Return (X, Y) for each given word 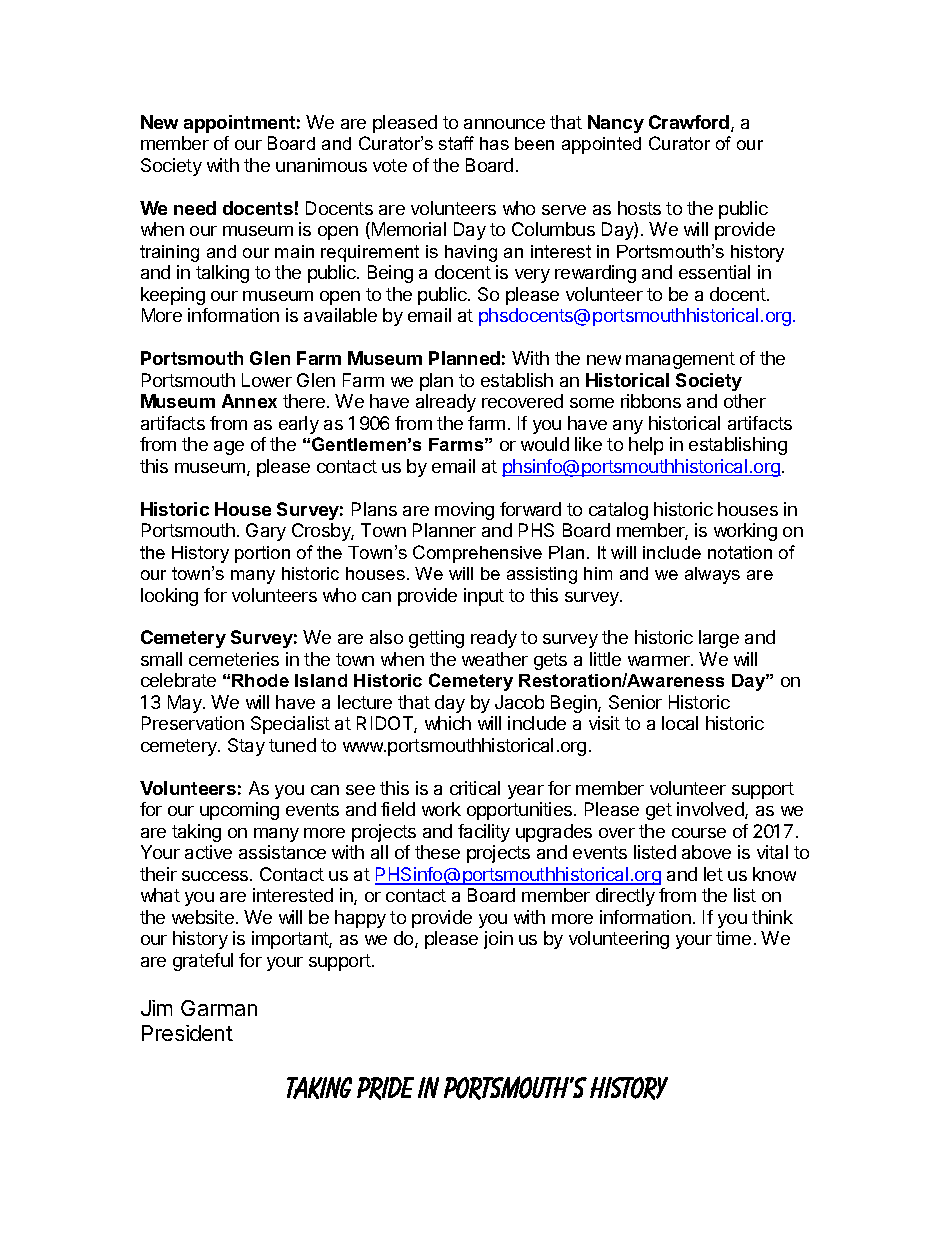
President (187, 1033)
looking (169, 597)
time (733, 938)
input (484, 597)
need (195, 208)
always (712, 575)
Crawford (690, 123)
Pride (385, 1088)
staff (456, 143)
